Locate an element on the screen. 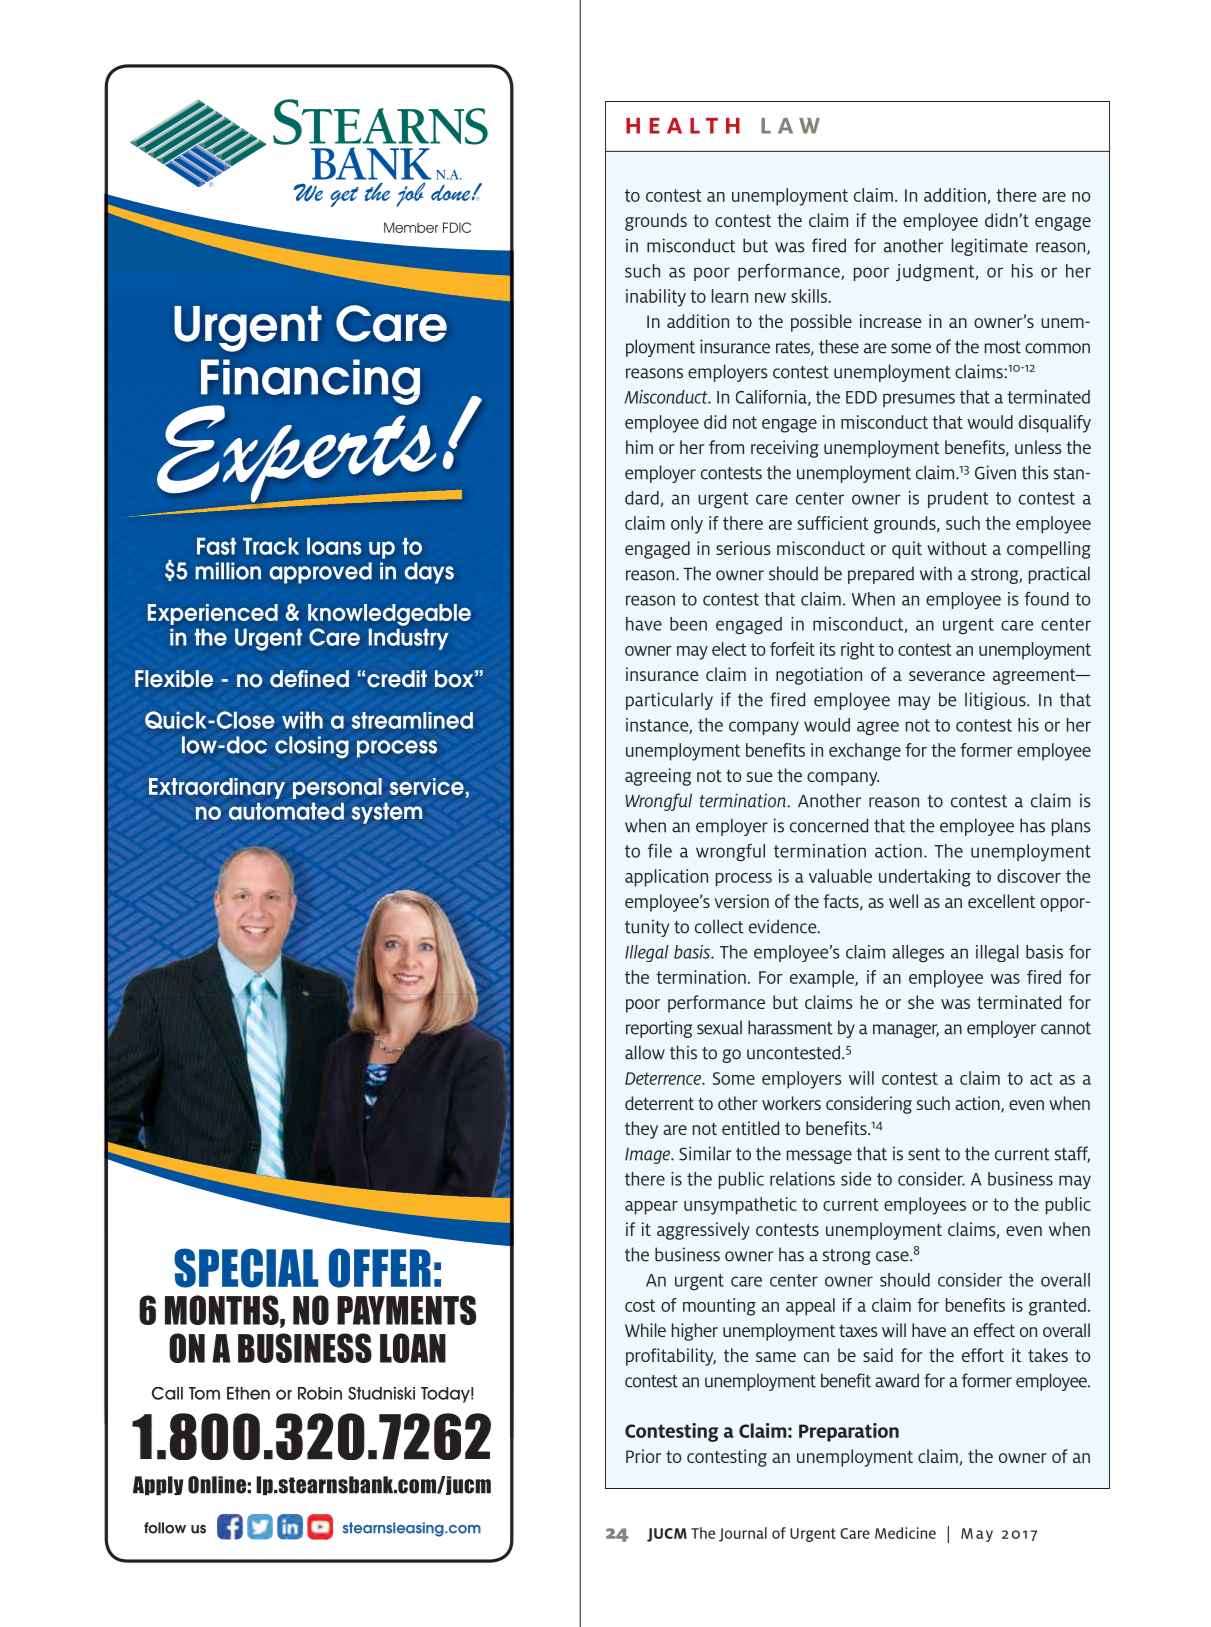  legitimate is located at coordinates (990, 247).
